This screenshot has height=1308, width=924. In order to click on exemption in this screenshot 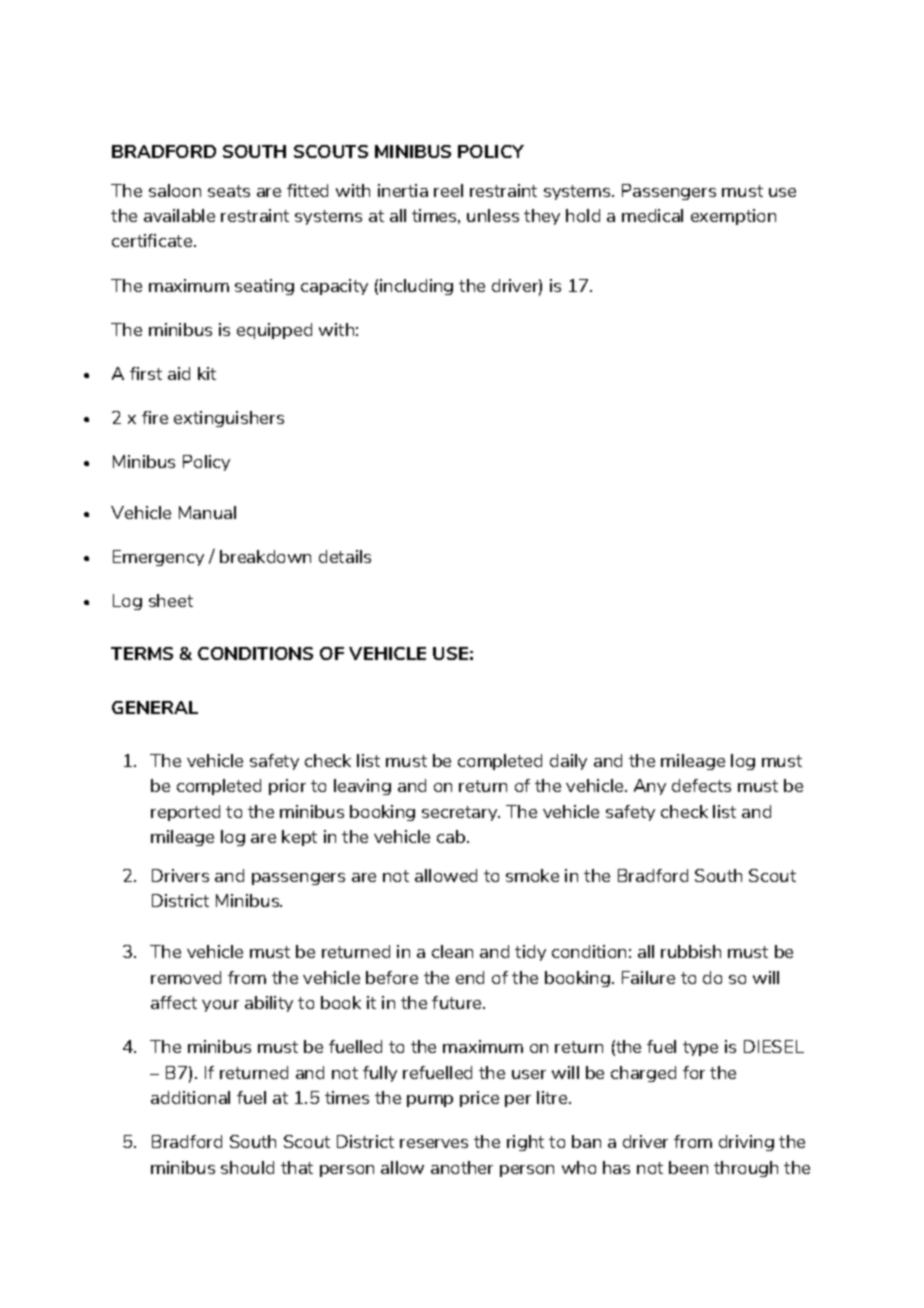, I will do `click(733, 217)`.
